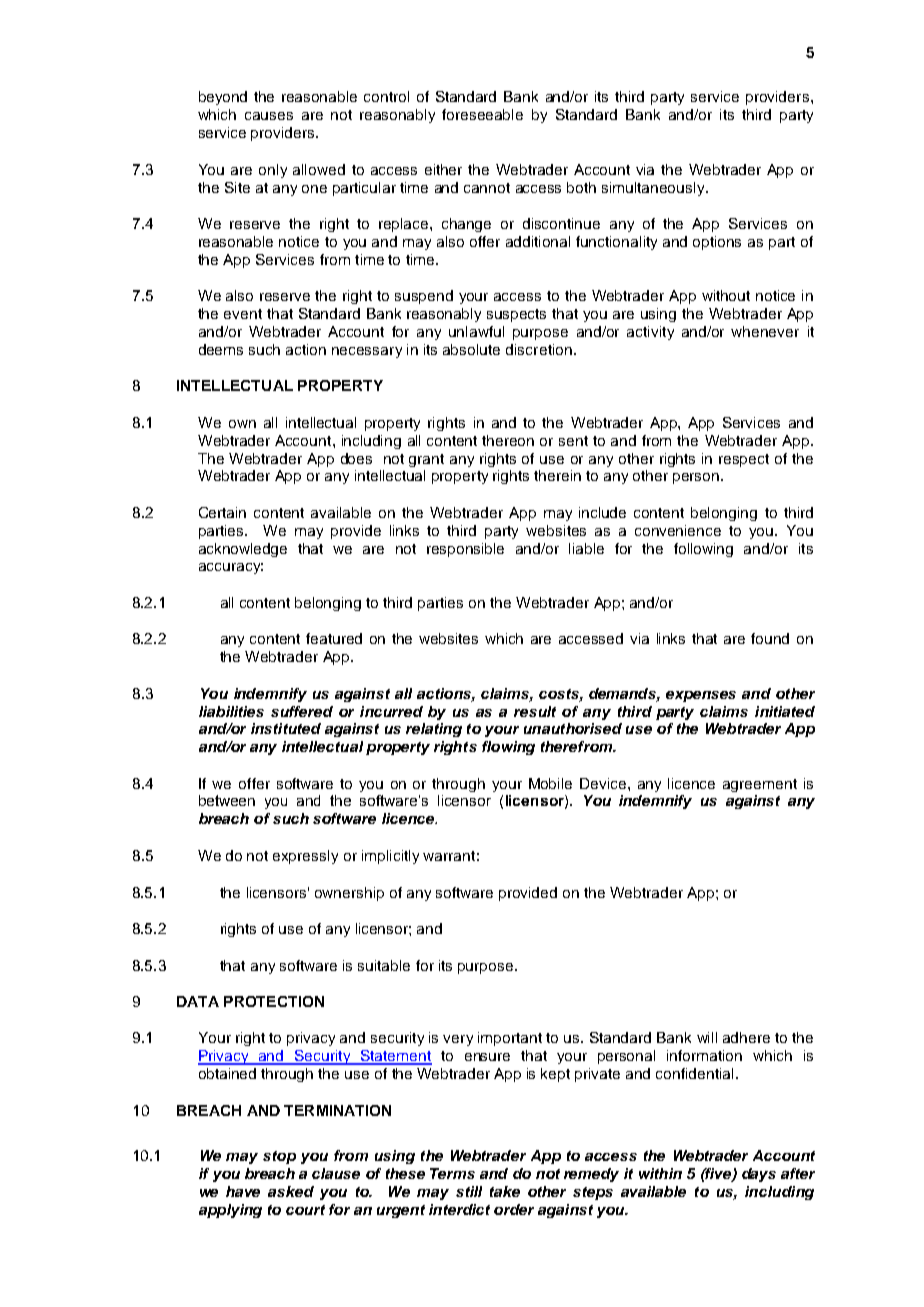 This screenshot has width=924, height=1307. Describe the element at coordinates (222, 512) in the screenshot. I see `Certain` at that location.
